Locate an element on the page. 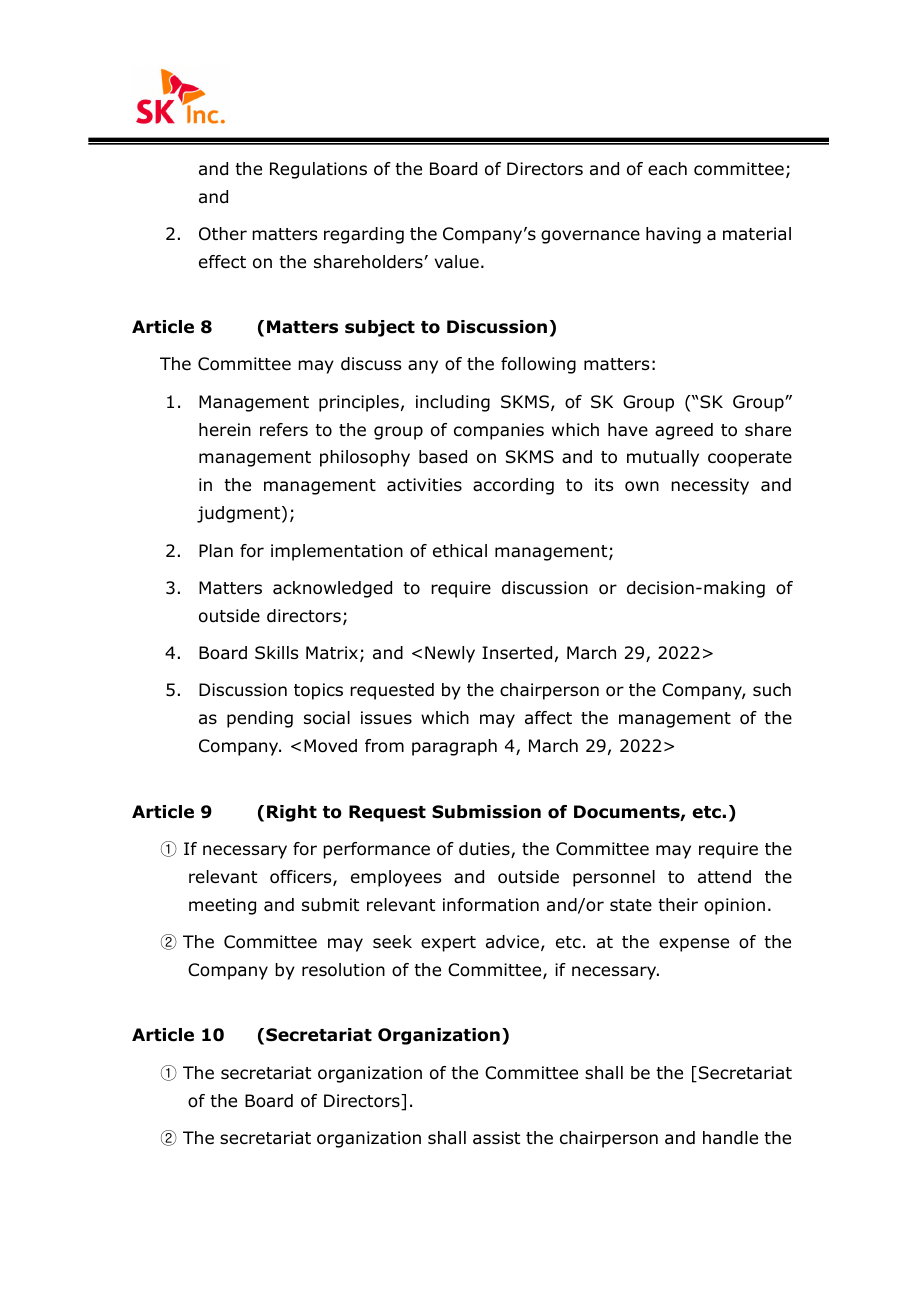 This document has width=924, height=1308. attend is located at coordinates (724, 877).
